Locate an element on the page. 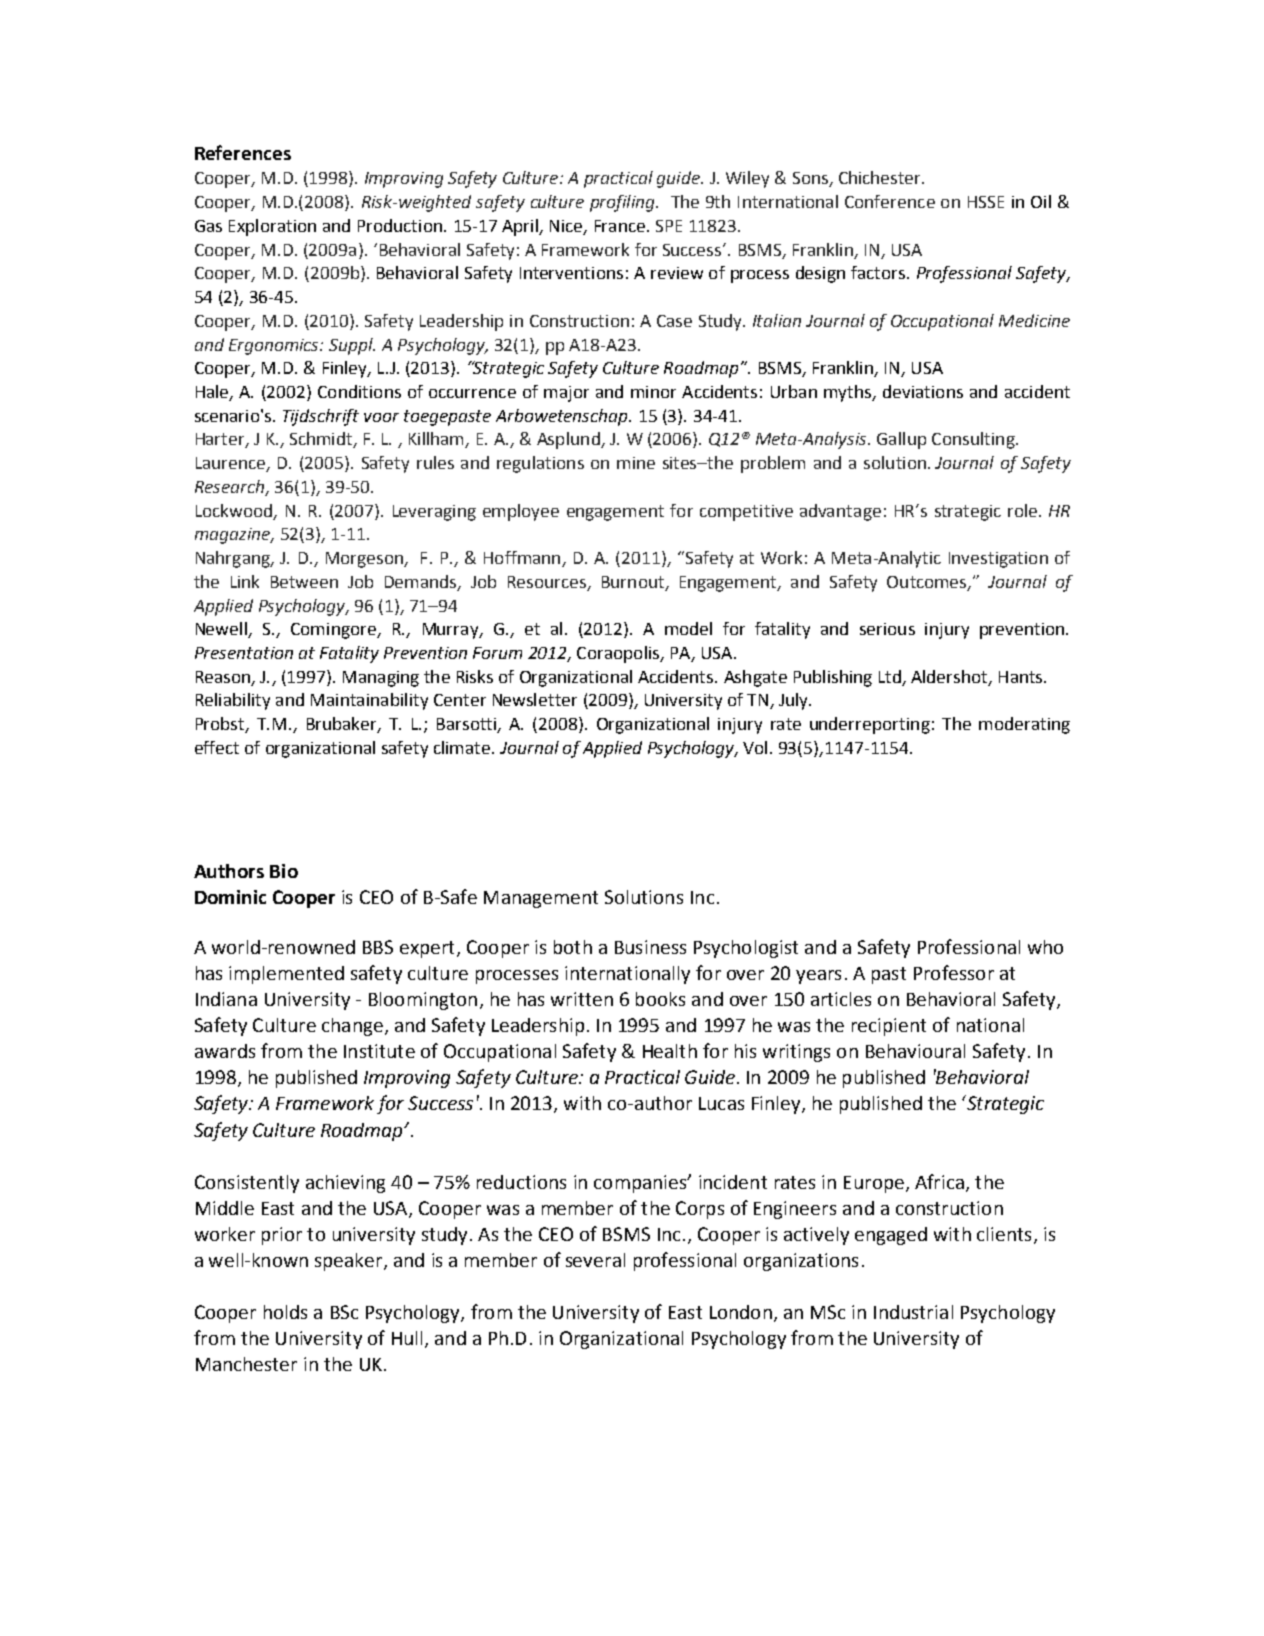 Image resolution: width=1264 pixels, height=1636 pixels. moderating is located at coordinates (1024, 725).
